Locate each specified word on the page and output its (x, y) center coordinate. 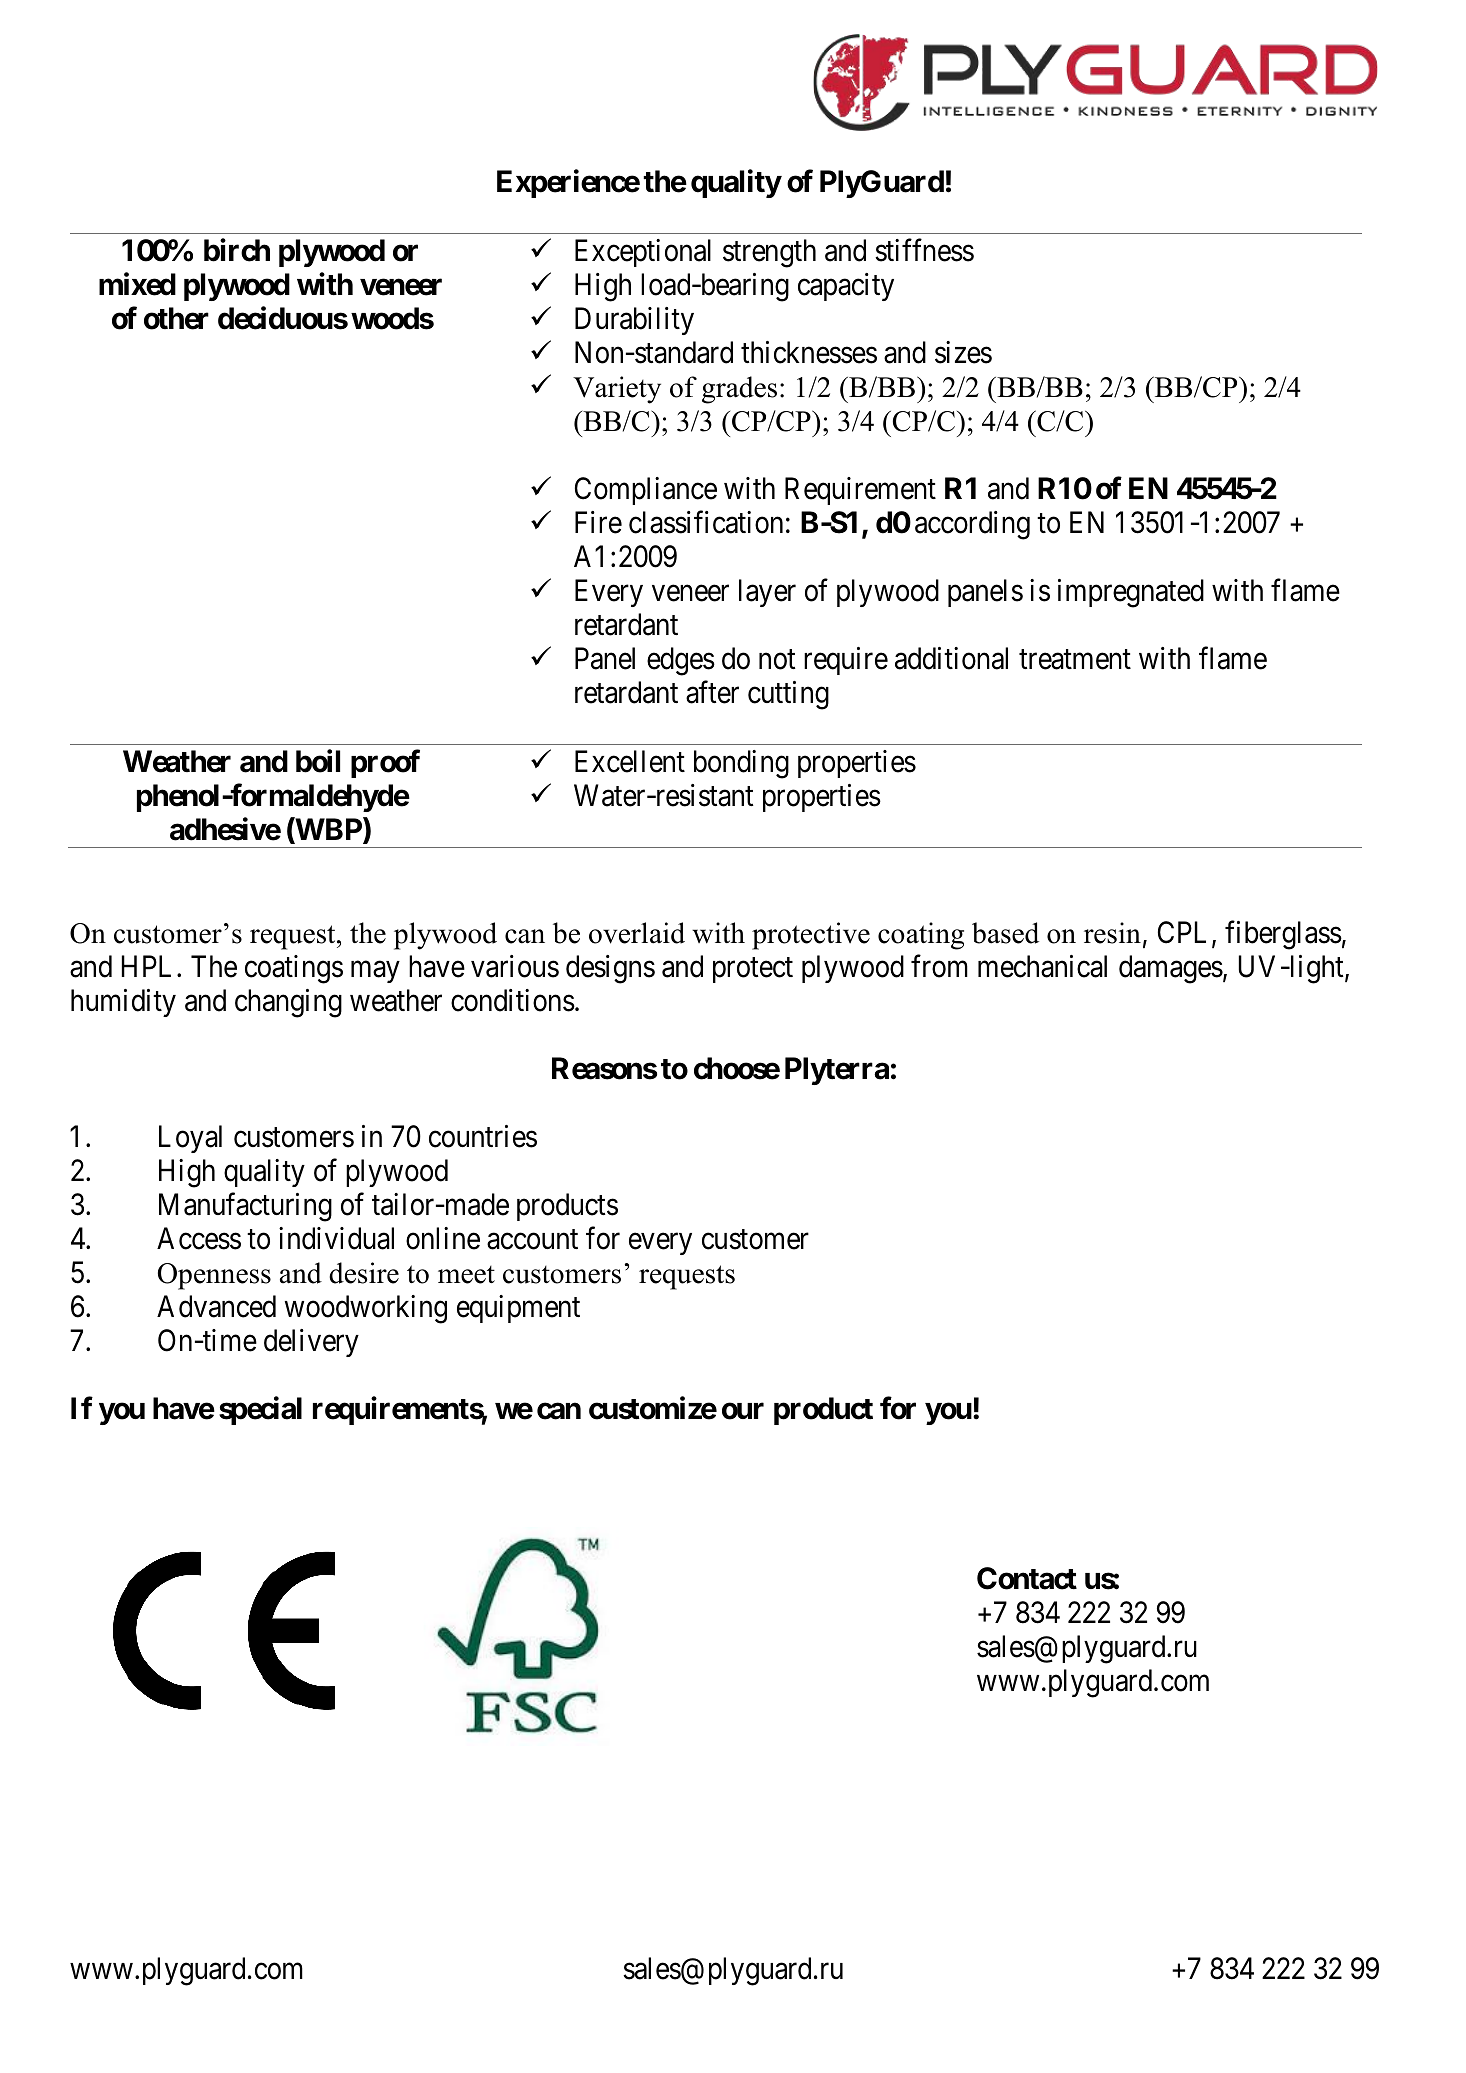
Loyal (190, 1139)
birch (237, 250)
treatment (1075, 660)
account (532, 1240)
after (712, 692)
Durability (634, 321)
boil (318, 761)
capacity (846, 287)
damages (1171, 969)
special (260, 1410)
